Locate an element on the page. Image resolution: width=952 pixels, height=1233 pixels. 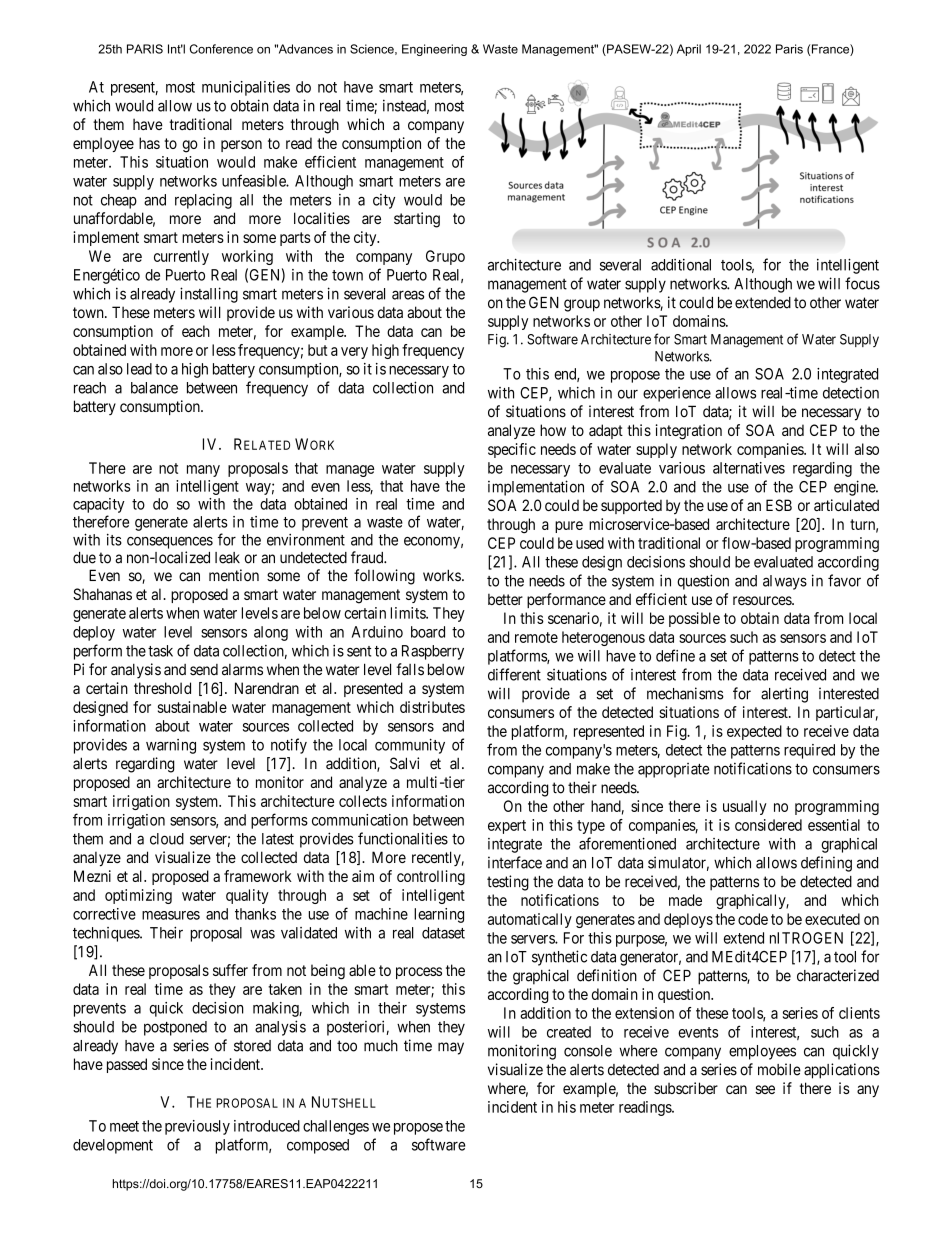
measures is located at coordinates (171, 915).
